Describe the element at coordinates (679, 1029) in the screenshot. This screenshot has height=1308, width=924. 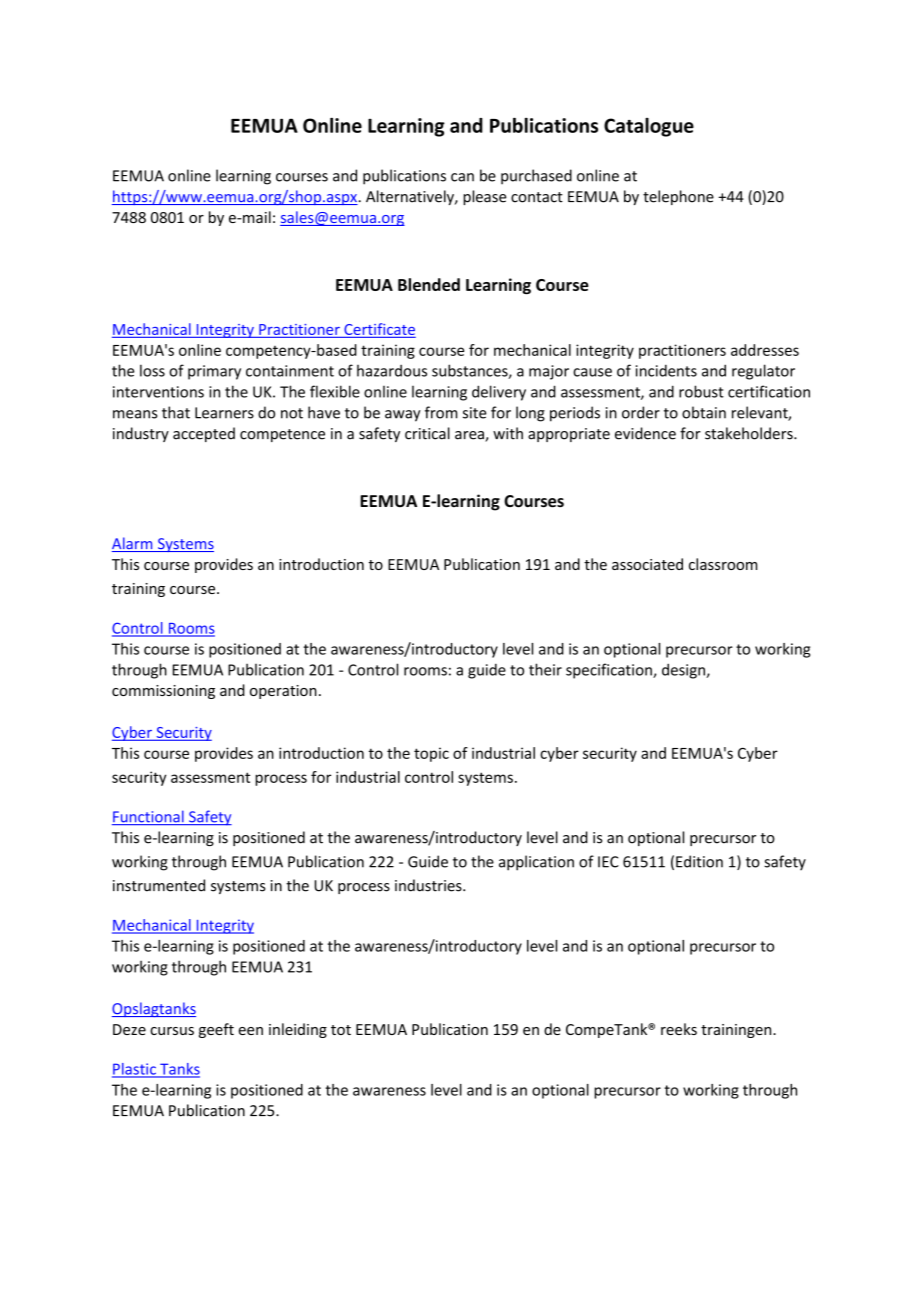
I see `reeks` at that location.
